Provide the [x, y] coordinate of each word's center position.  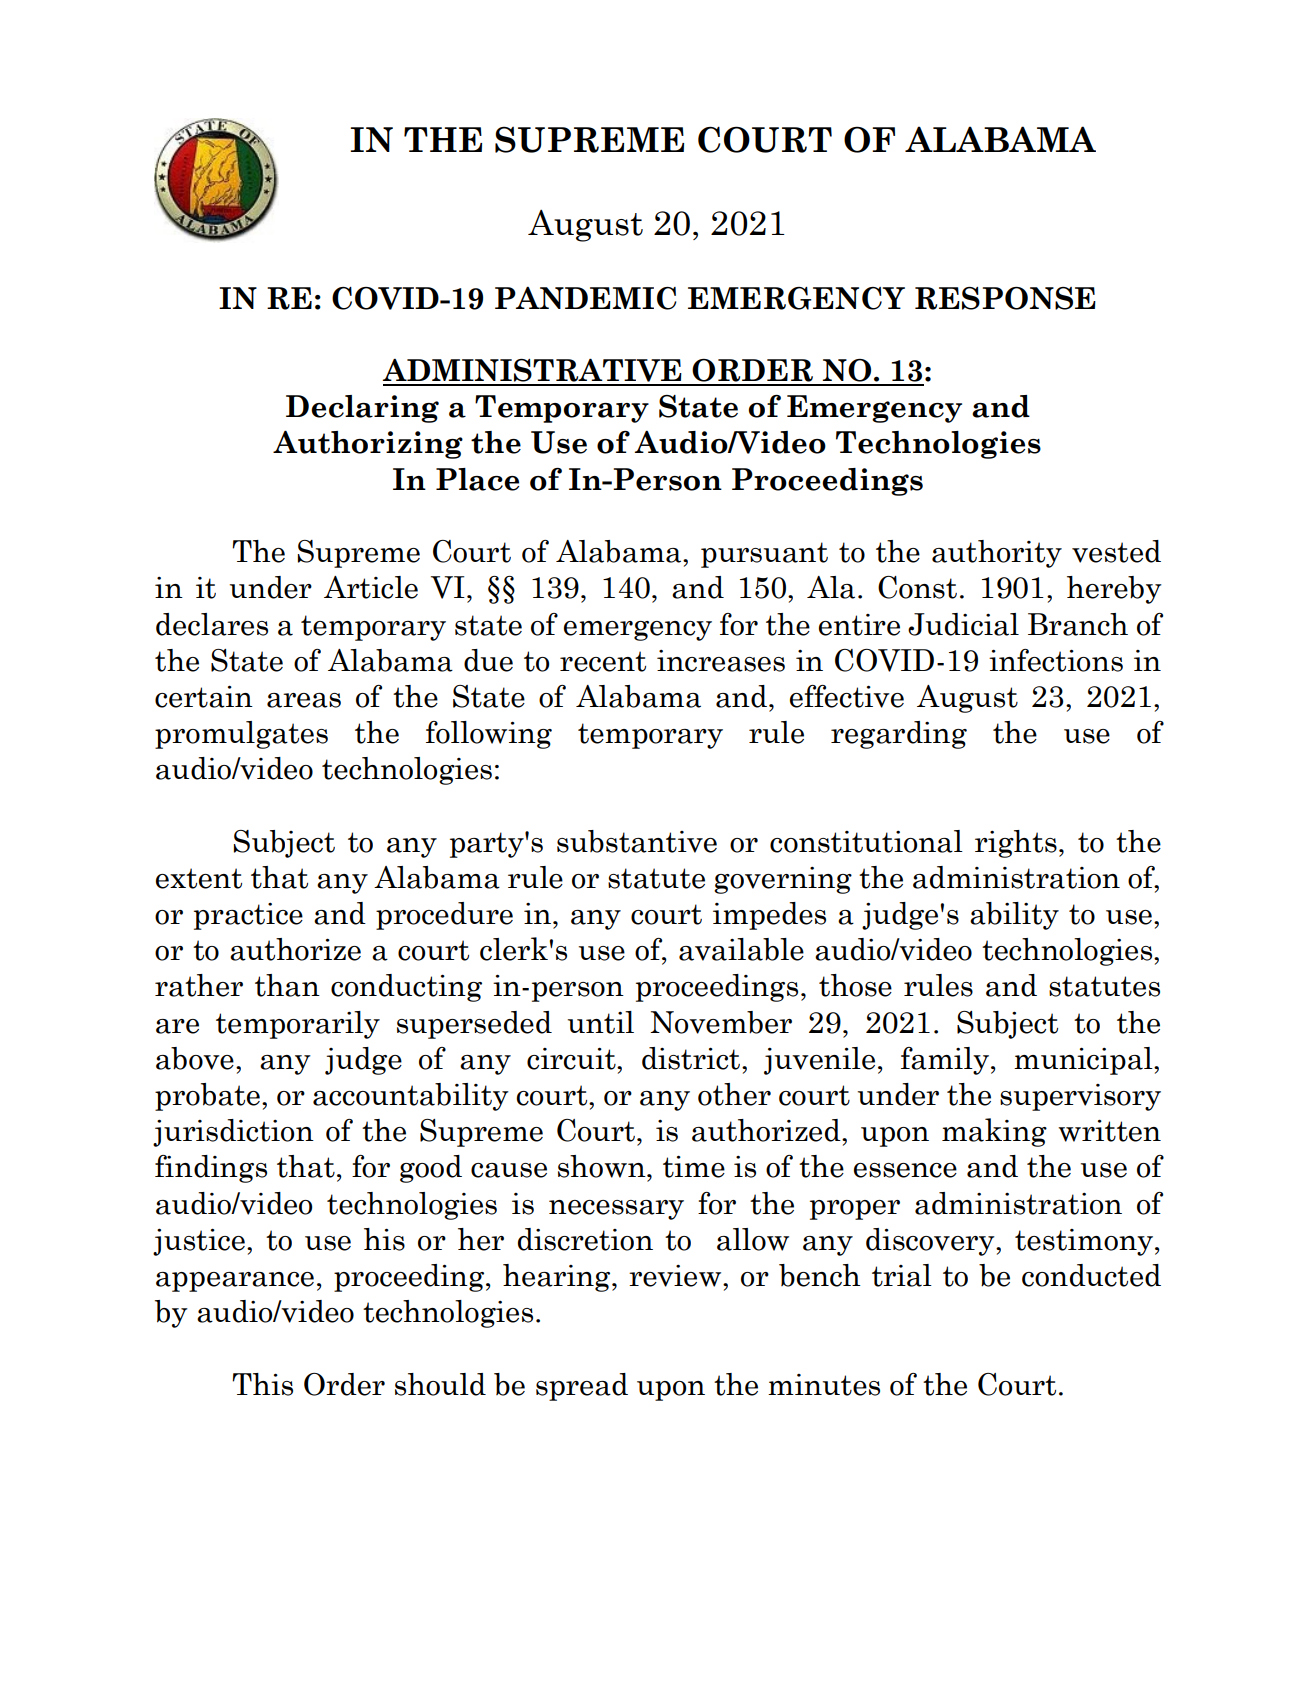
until [601, 1022]
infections [1056, 660]
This [262, 1384]
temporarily [298, 1025]
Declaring [362, 409]
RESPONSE [1005, 298]
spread [582, 1387]
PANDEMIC [586, 298]
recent [603, 661]
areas [304, 700]
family [945, 1061]
